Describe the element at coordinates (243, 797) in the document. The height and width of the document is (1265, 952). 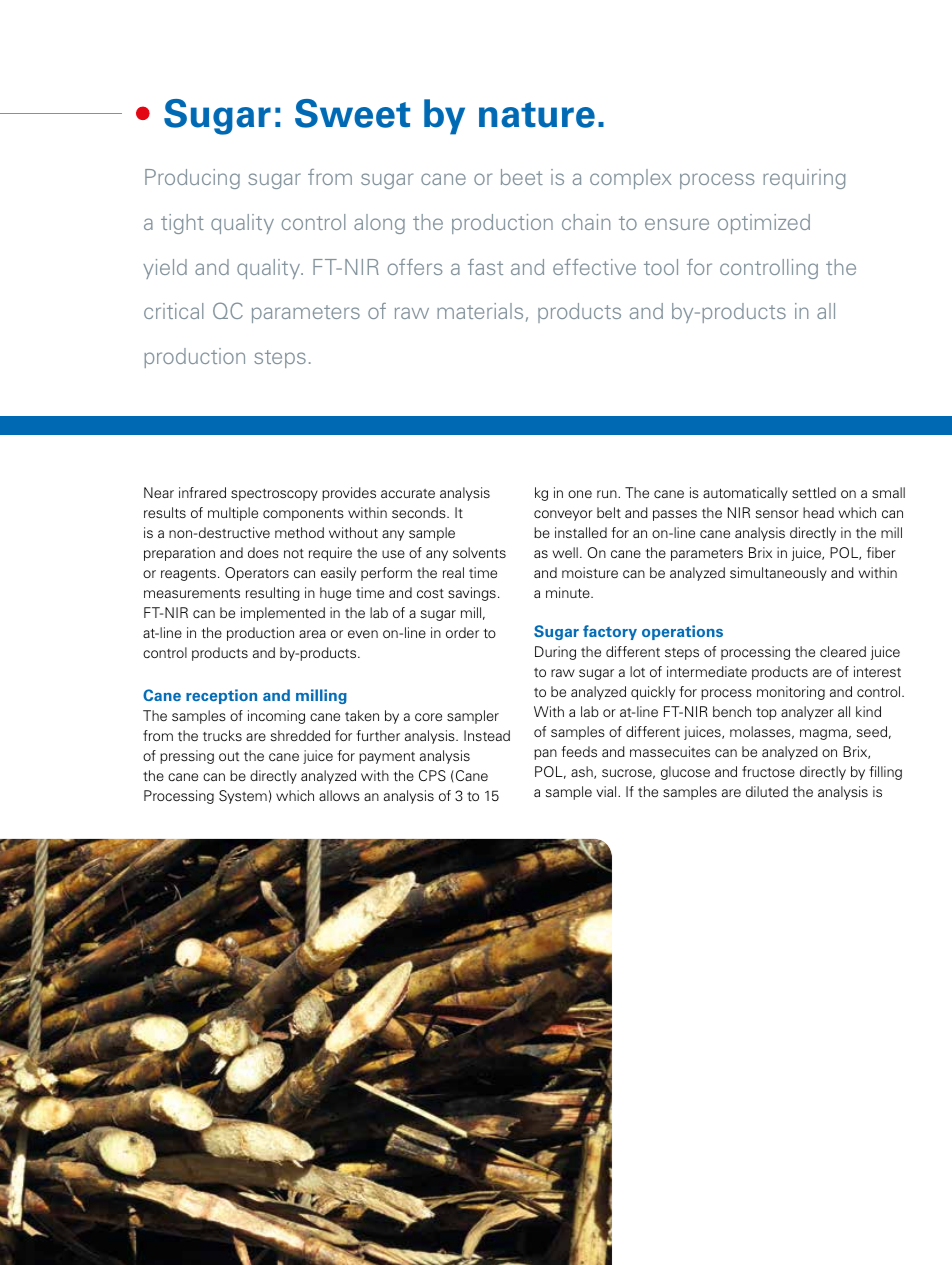
I see `System` at that location.
